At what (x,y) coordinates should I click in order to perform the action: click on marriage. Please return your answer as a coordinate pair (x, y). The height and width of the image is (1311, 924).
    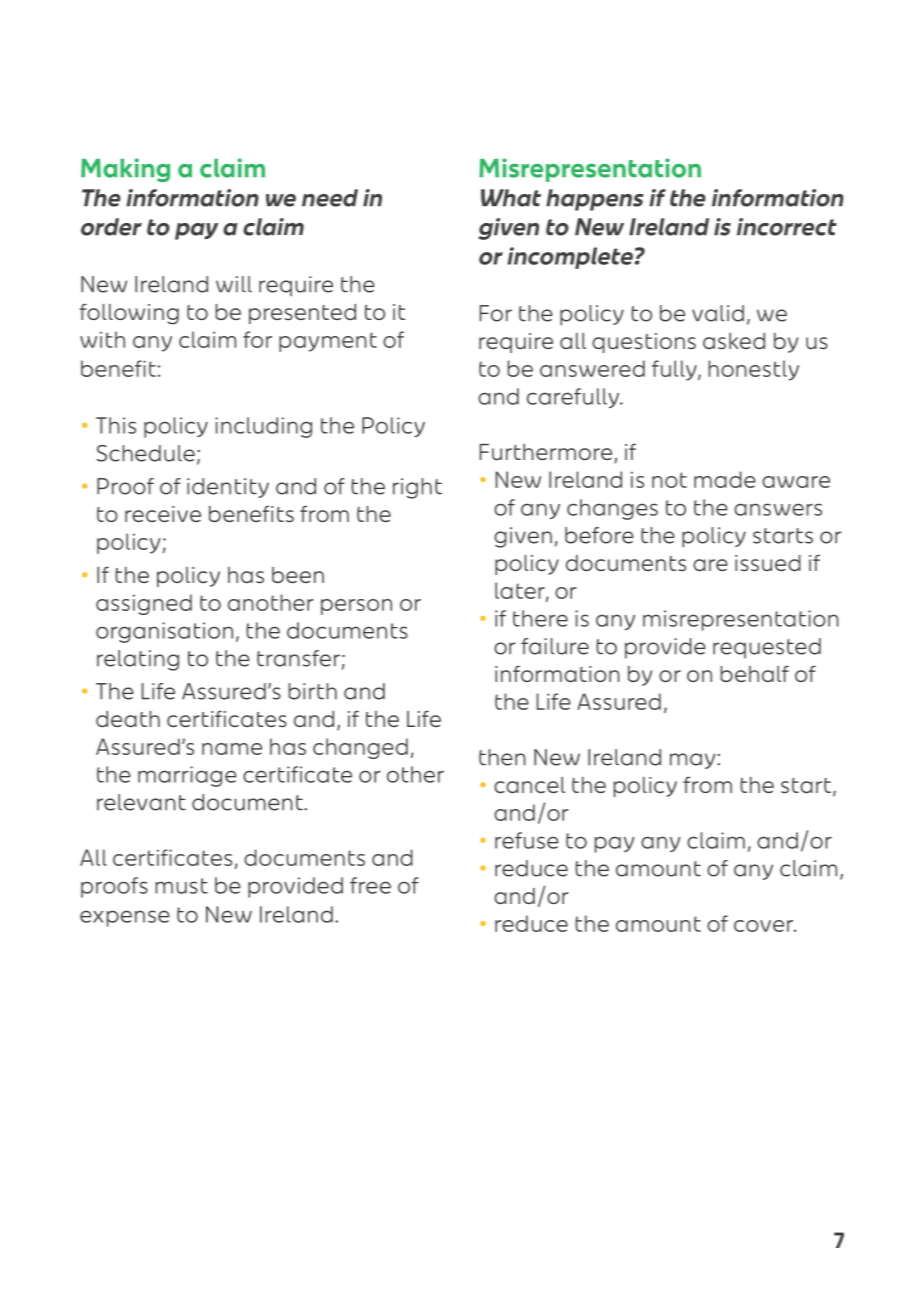
    Looking at the image, I should click on (187, 776).
